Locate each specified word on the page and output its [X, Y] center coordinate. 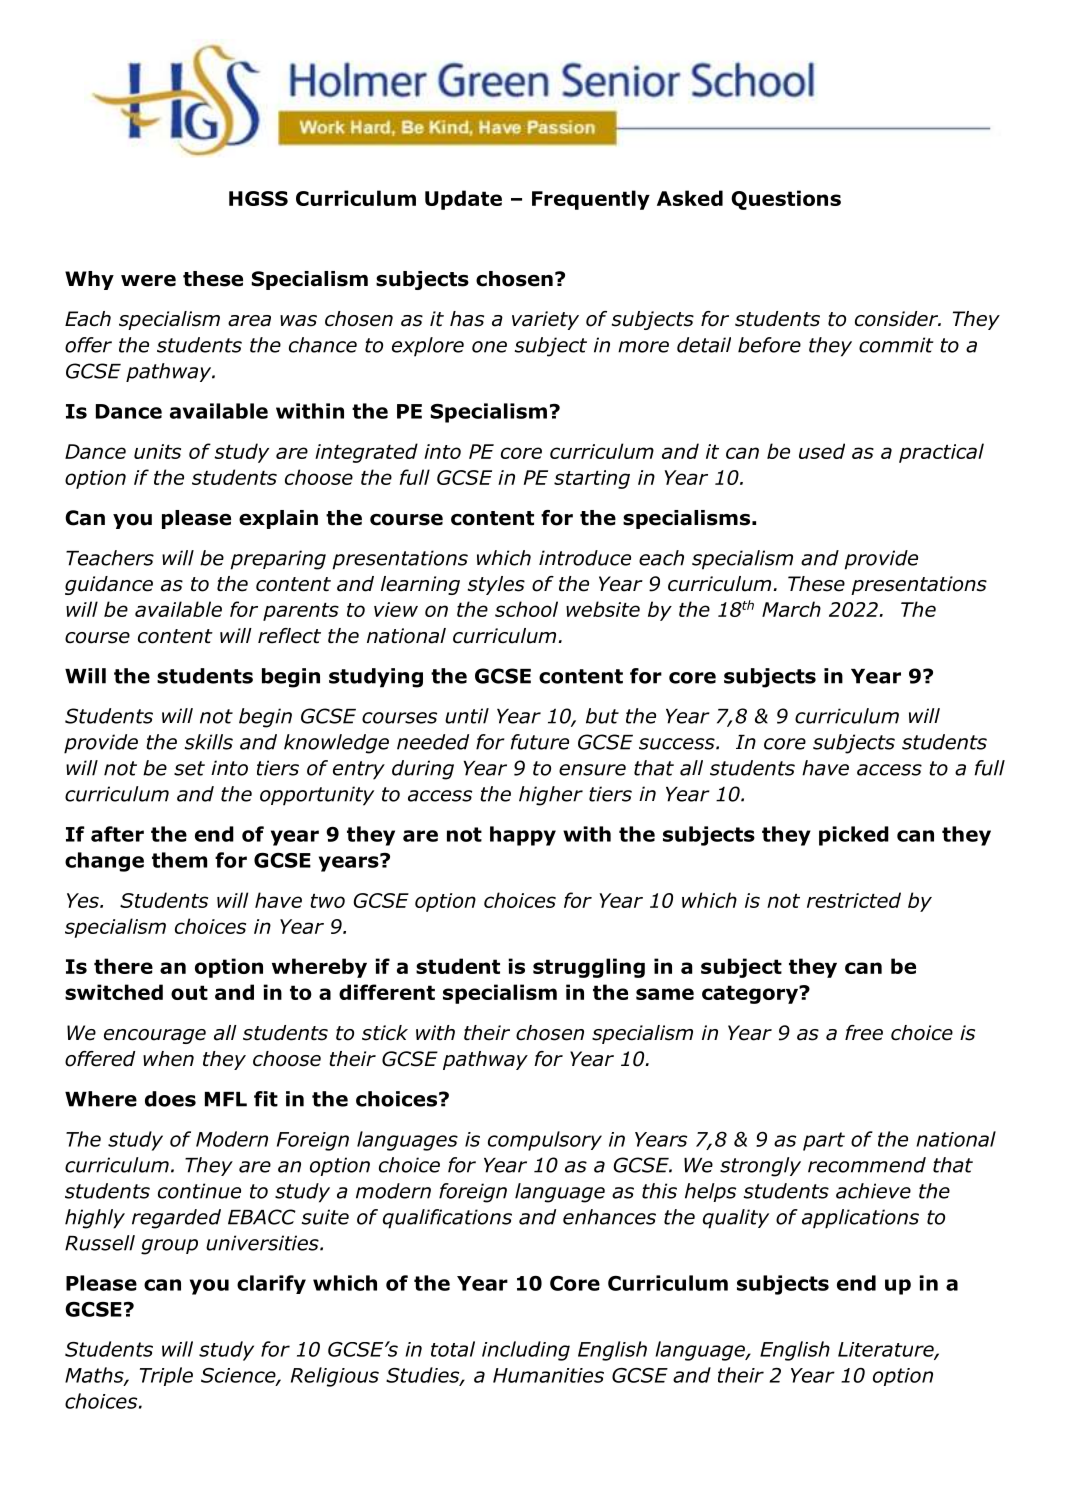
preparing [278, 560]
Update [463, 200]
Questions [786, 200]
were [148, 280]
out [189, 992]
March [791, 609]
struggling [589, 968]
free [864, 1033]
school [526, 609]
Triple [166, 1376]
